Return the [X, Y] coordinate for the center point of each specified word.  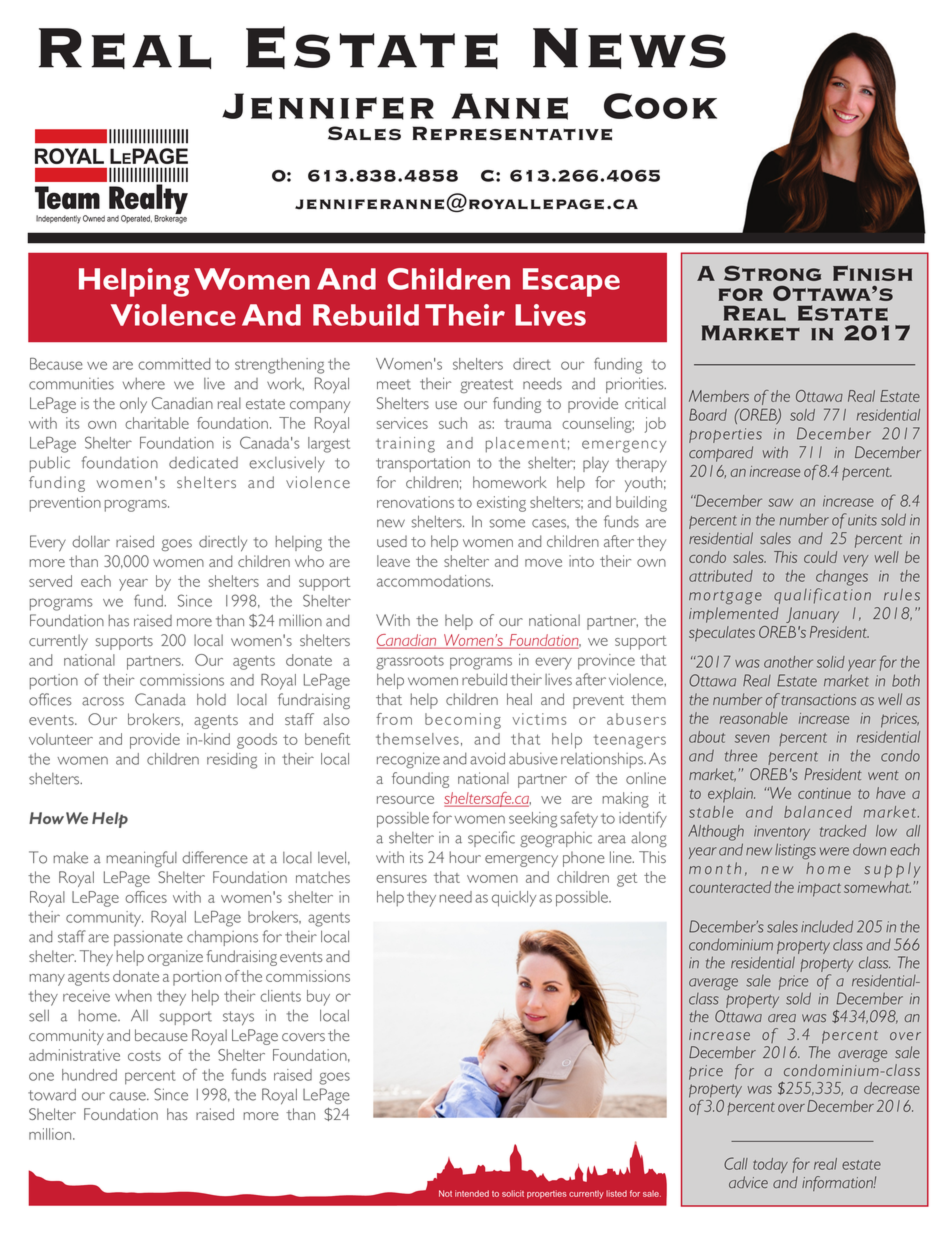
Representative [512, 133]
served [50, 581]
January [812, 615]
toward [52, 1095]
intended [472, 1193]
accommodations [435, 581]
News [629, 48]
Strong [772, 273]
